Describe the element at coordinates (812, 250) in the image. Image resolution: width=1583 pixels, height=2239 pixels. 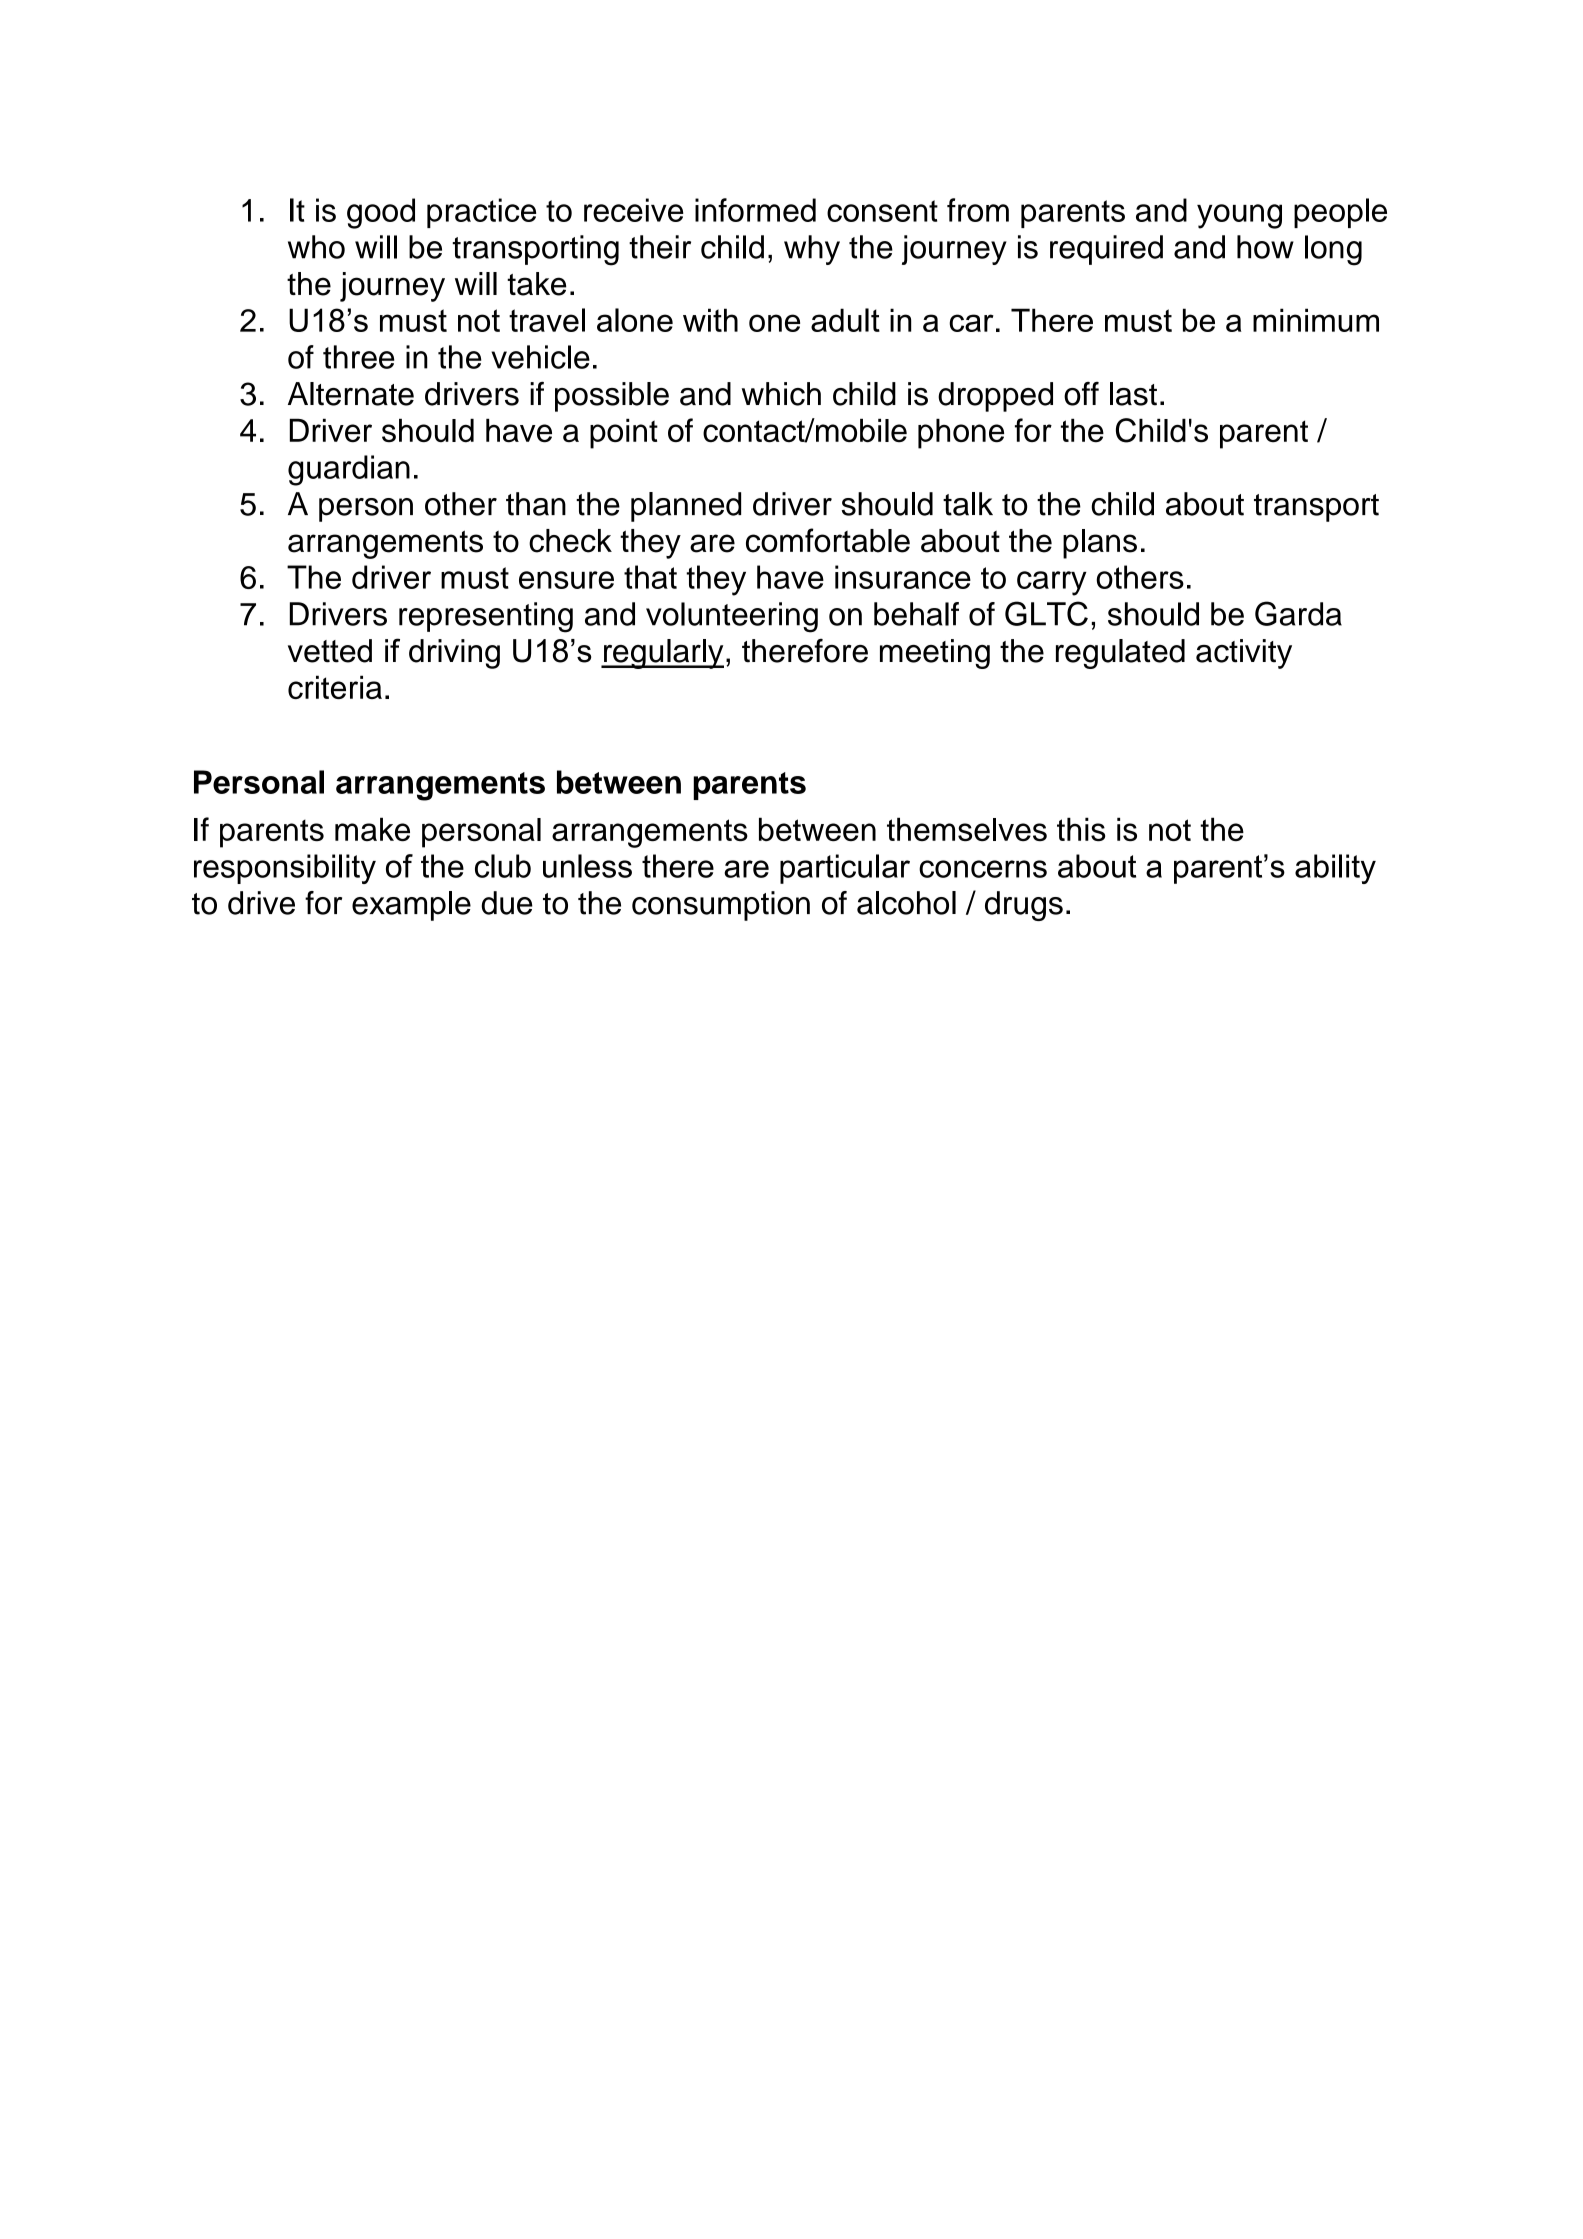
I see `why` at that location.
